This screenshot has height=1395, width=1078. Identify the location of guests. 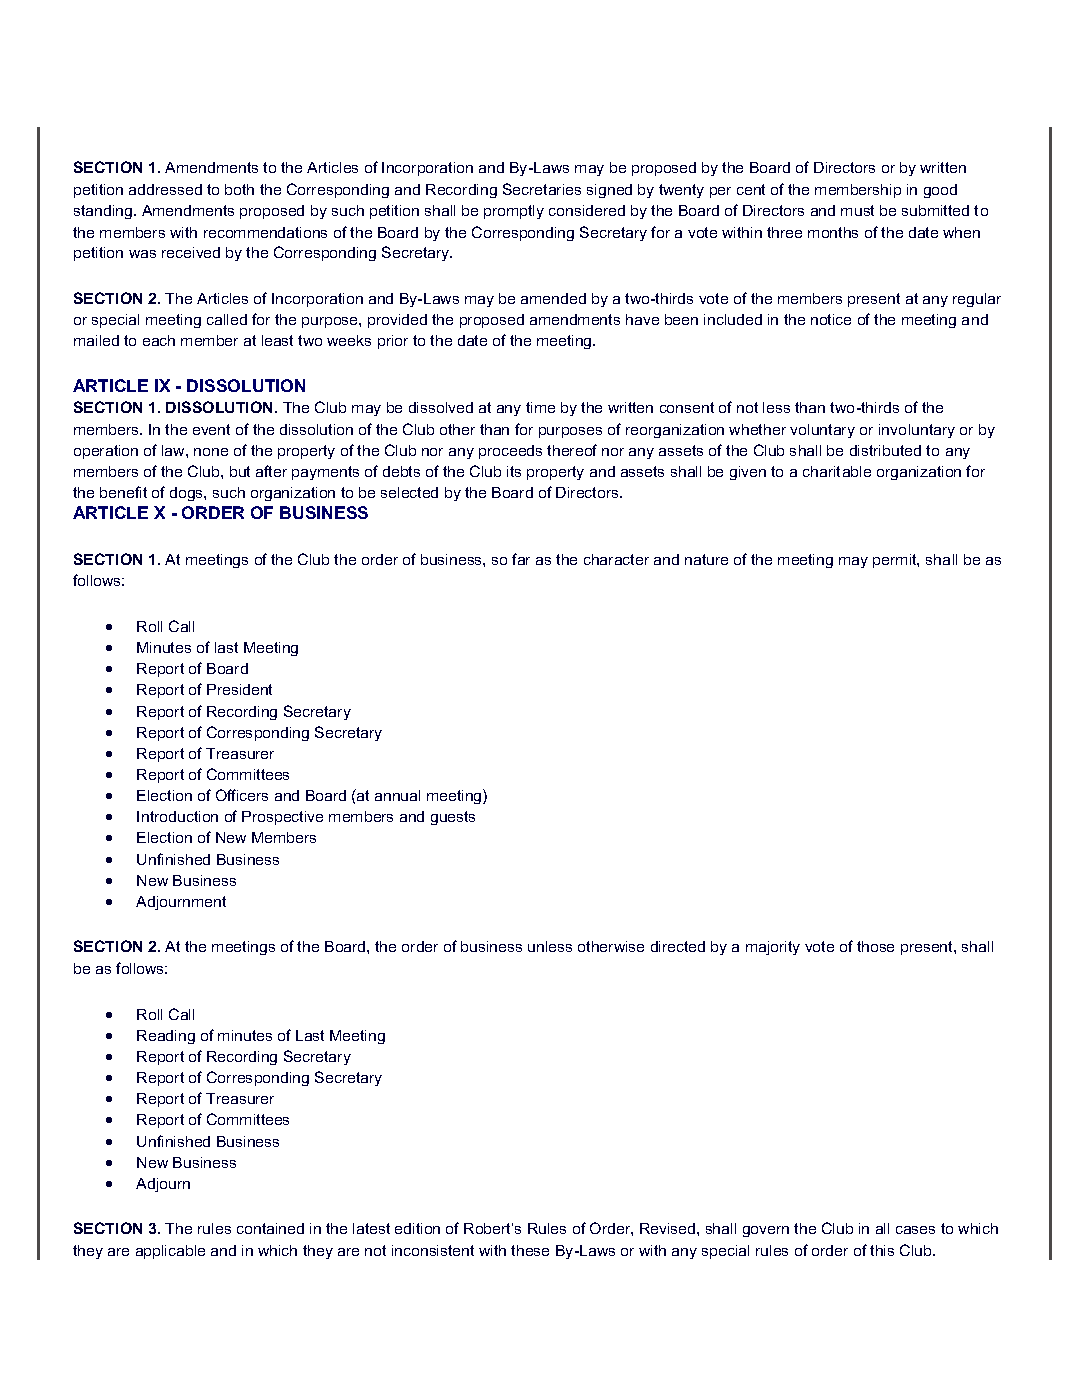
(453, 818).
